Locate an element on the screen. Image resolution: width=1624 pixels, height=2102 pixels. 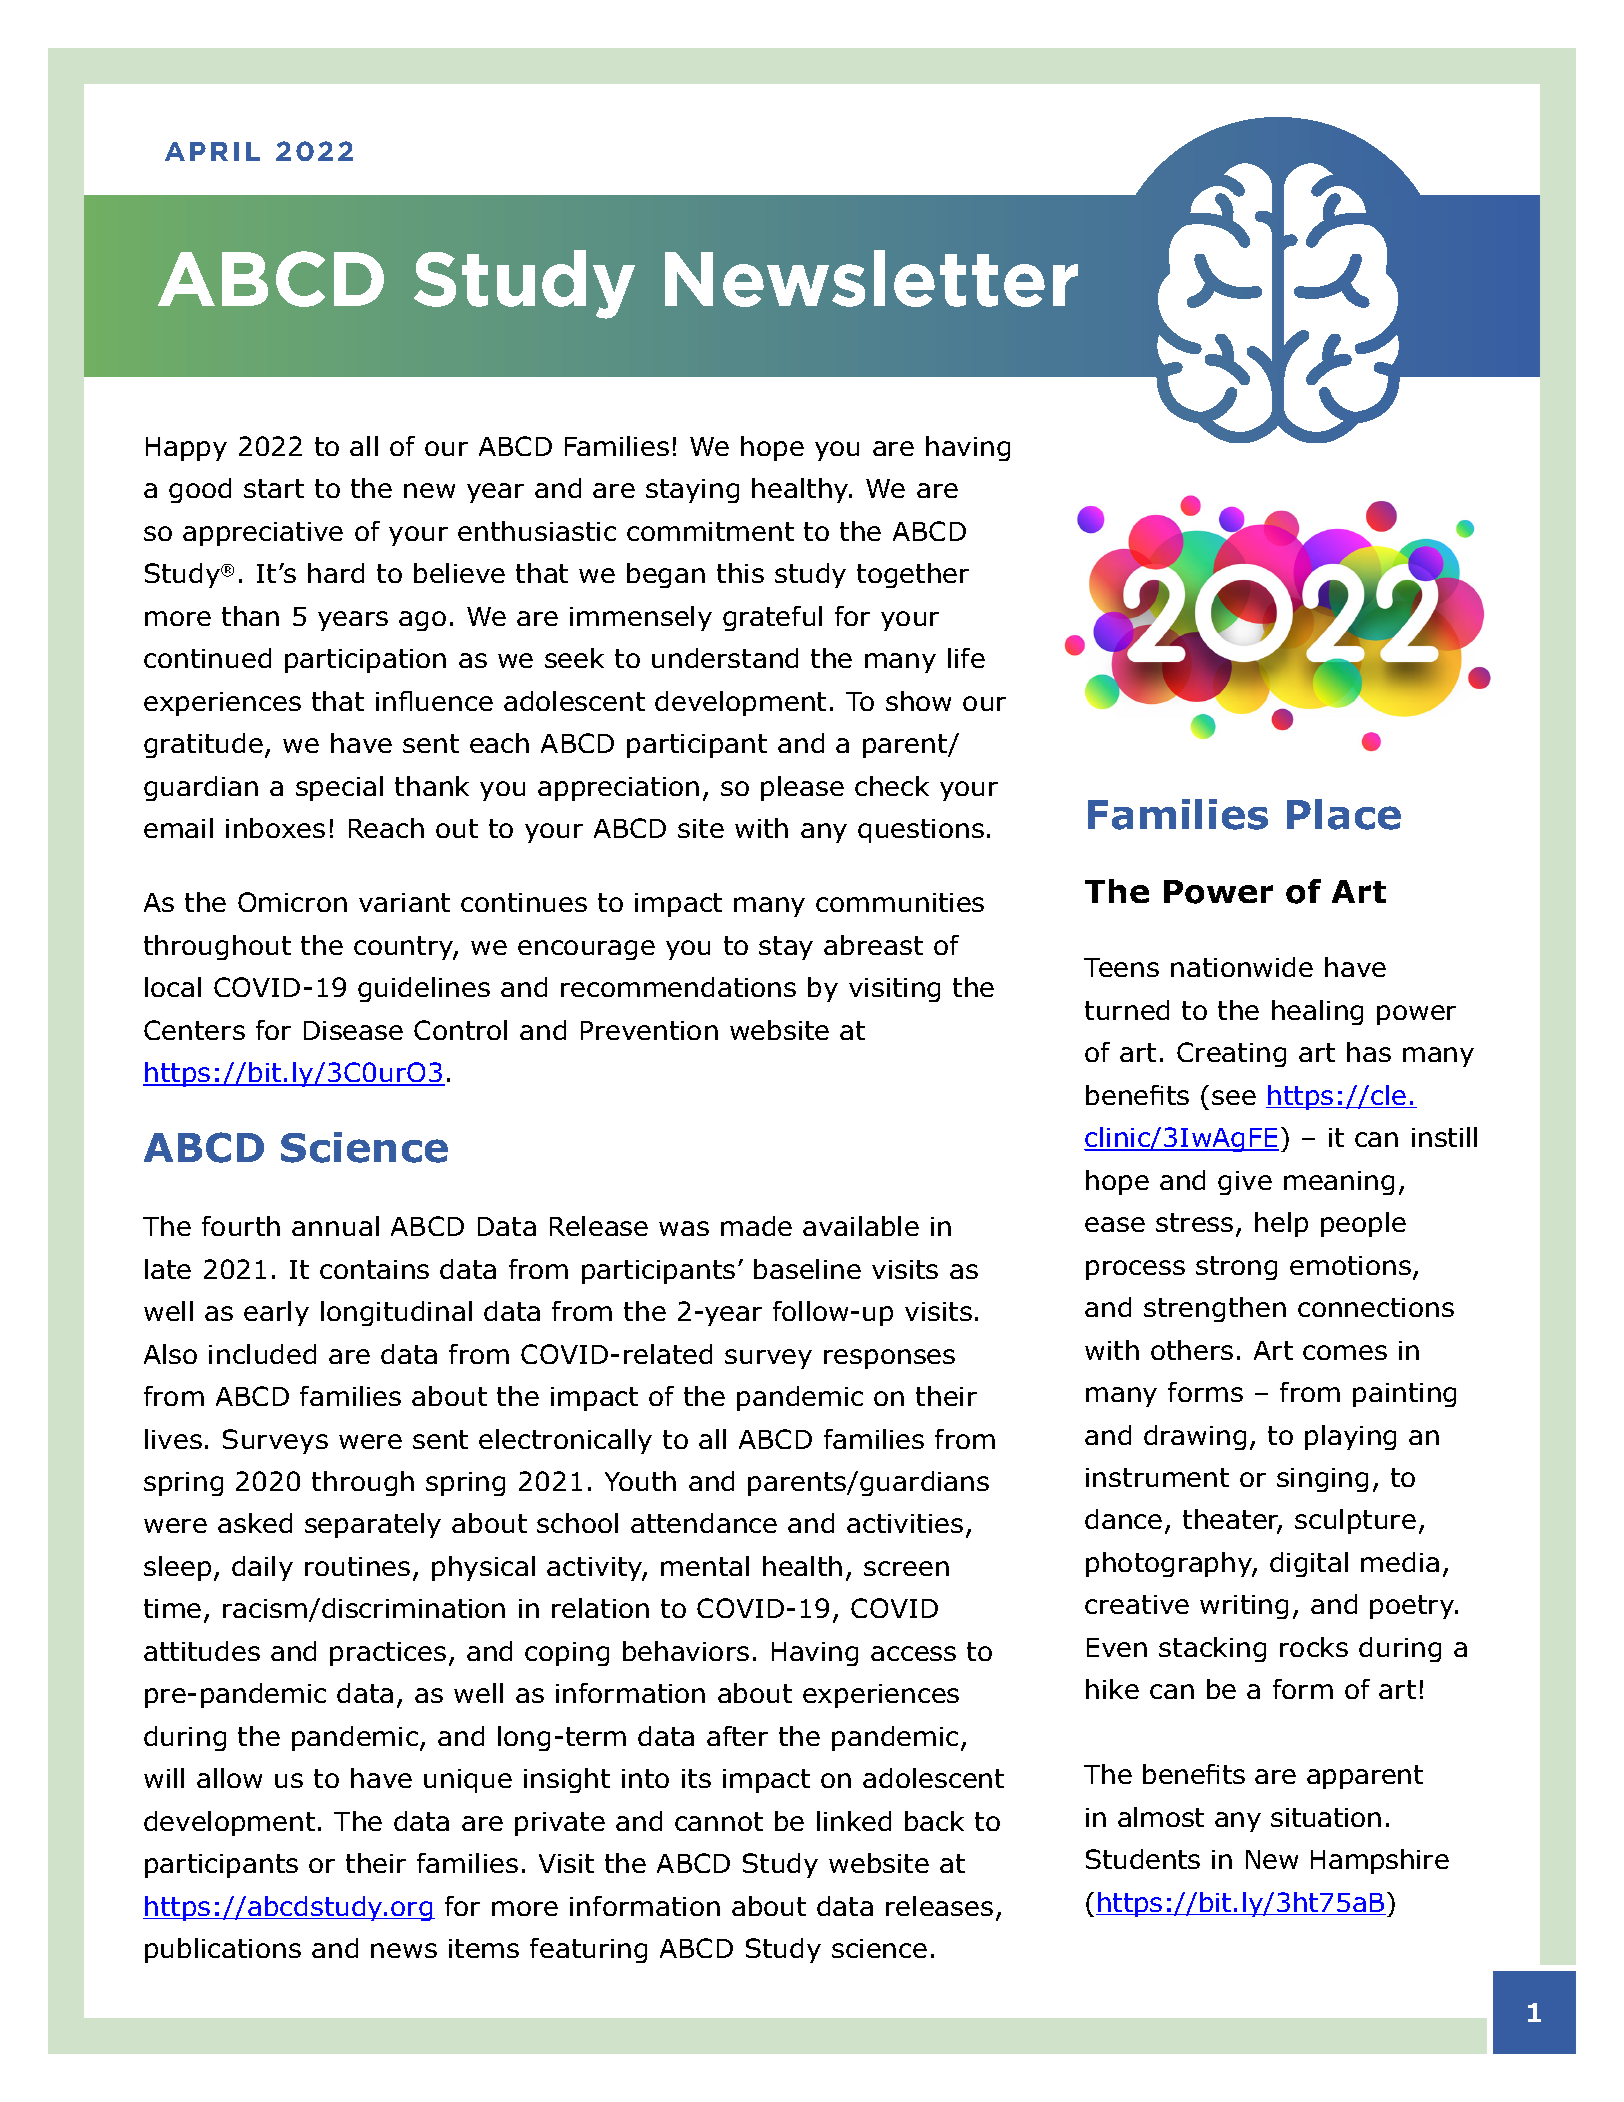
mental is located at coordinates (705, 1566).
